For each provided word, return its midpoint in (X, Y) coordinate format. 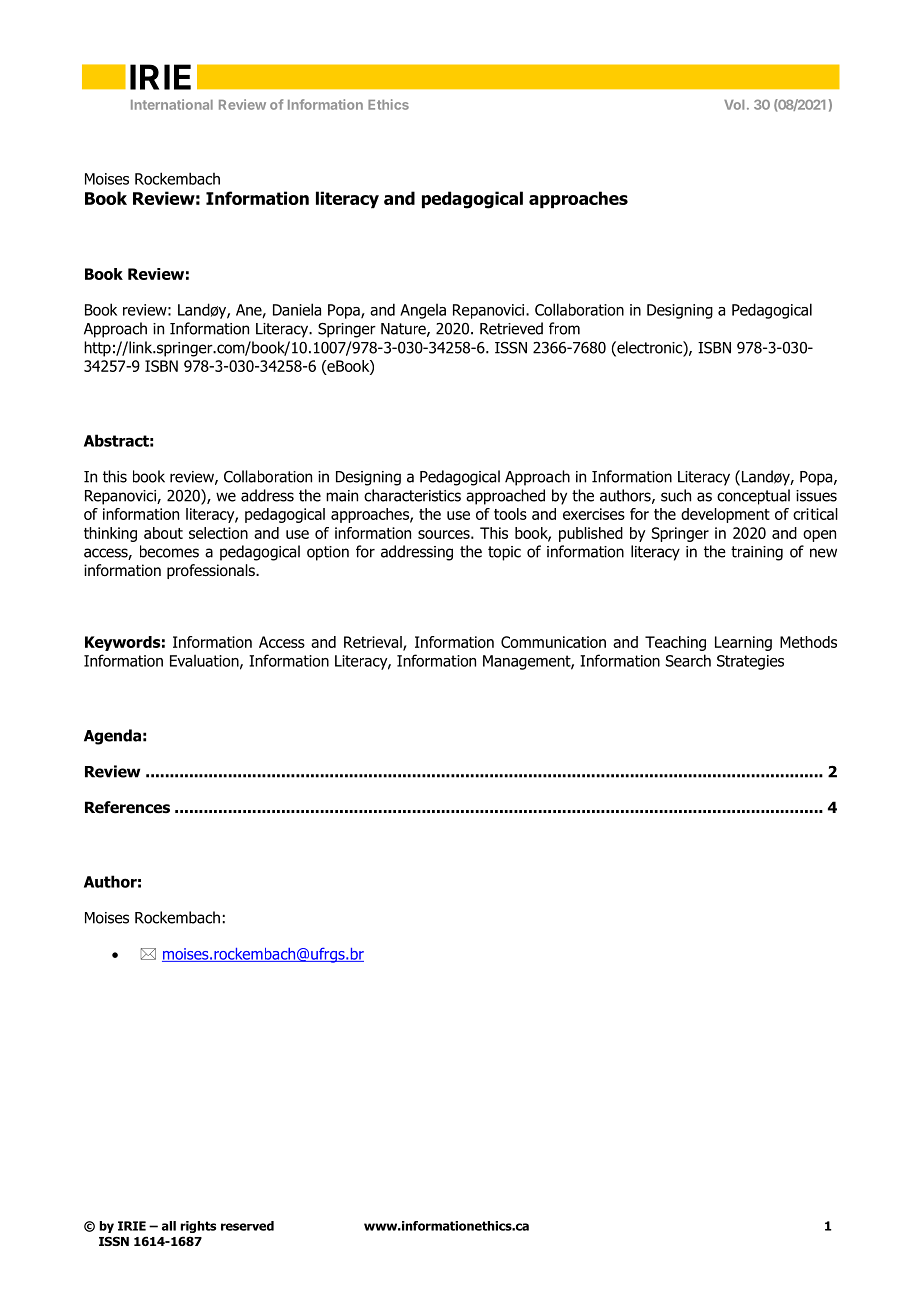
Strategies (750, 662)
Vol (734, 105)
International (172, 104)
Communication (553, 642)
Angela (423, 311)
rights (198, 1227)
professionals (212, 571)
